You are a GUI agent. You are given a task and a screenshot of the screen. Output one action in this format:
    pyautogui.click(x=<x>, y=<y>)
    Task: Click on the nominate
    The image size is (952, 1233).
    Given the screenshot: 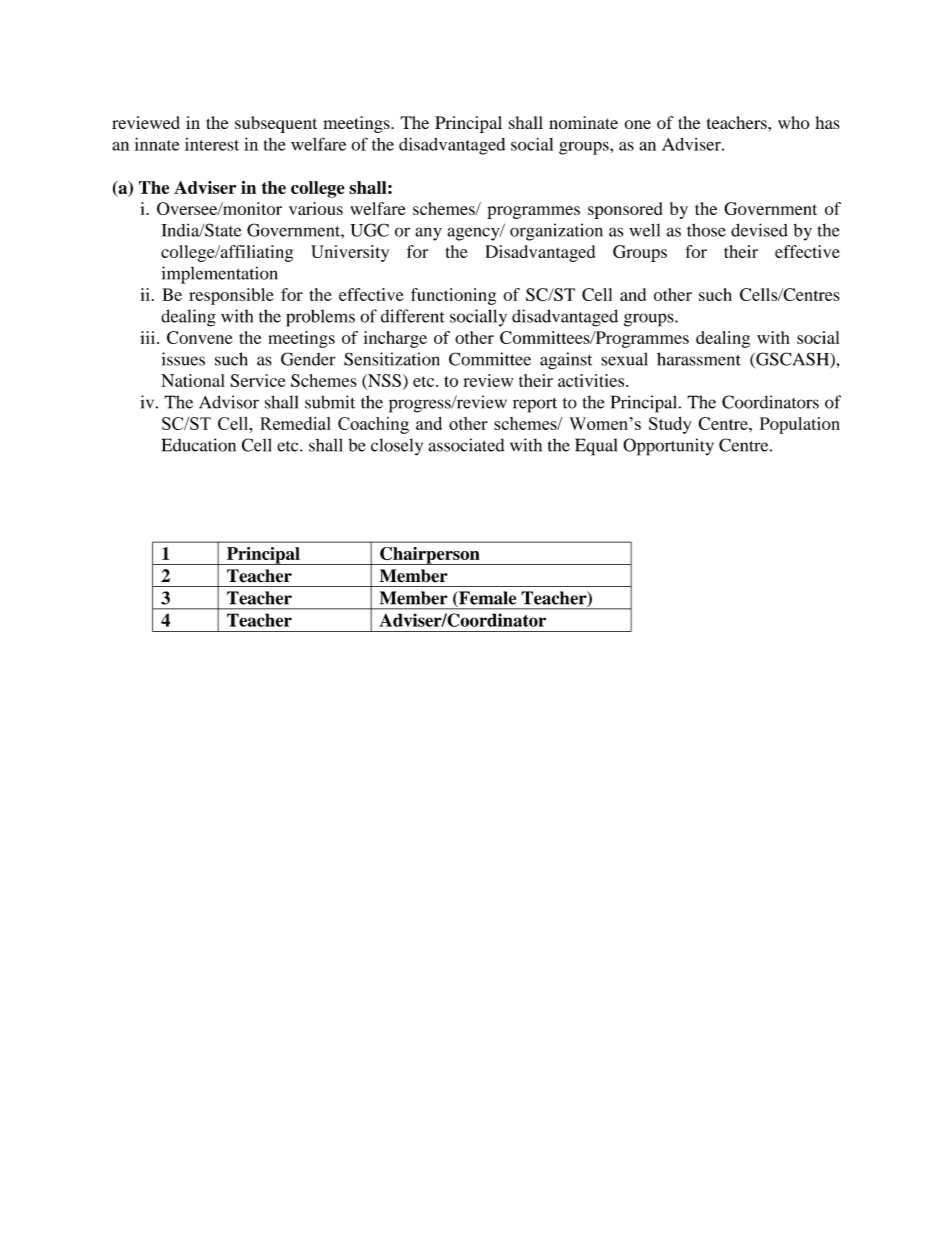 What is the action you would take?
    pyautogui.click(x=583, y=122)
